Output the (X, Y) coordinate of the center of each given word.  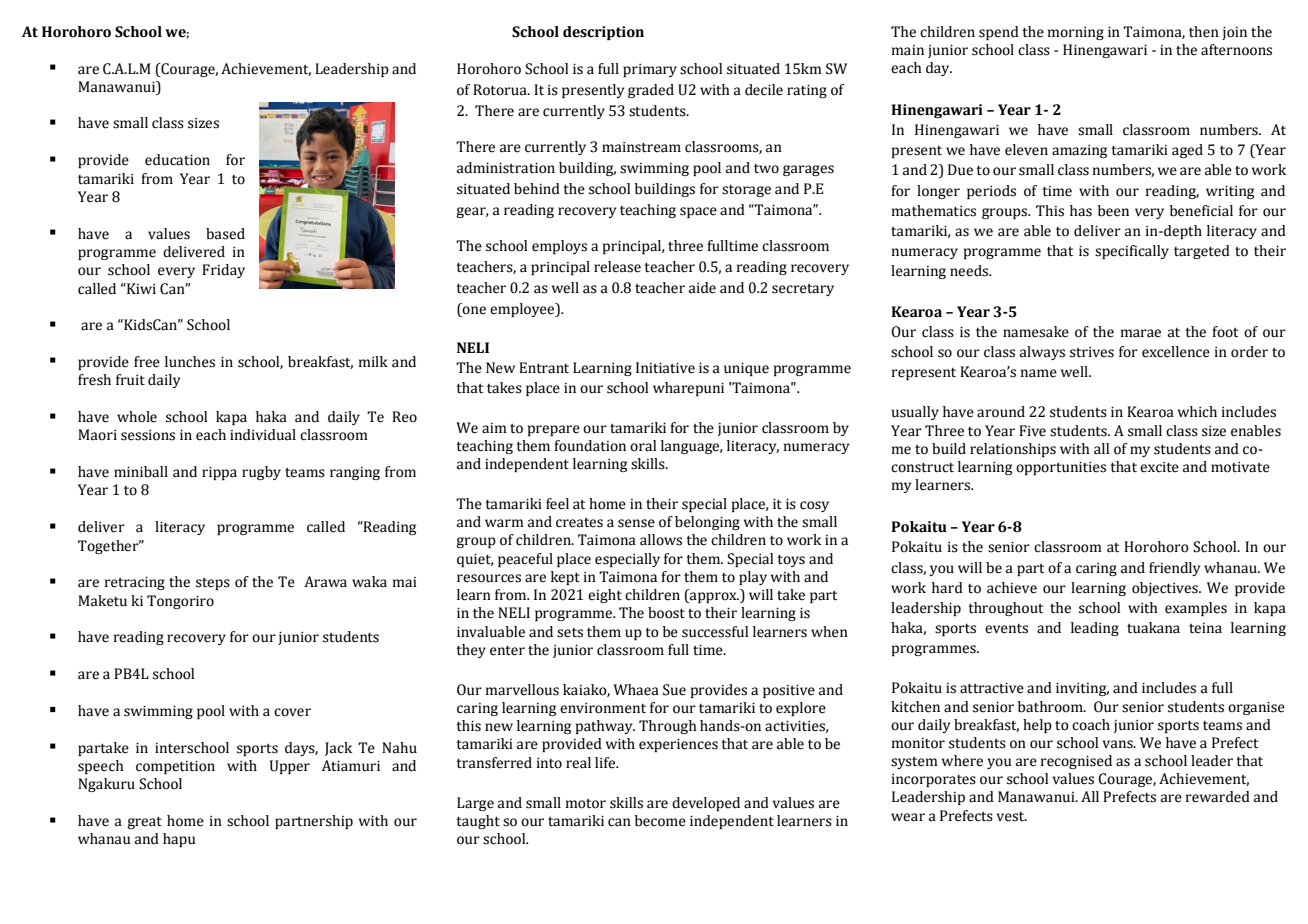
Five (1032, 431)
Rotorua (501, 90)
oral (643, 446)
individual (263, 435)
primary (650, 70)
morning (1076, 33)
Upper (290, 767)
